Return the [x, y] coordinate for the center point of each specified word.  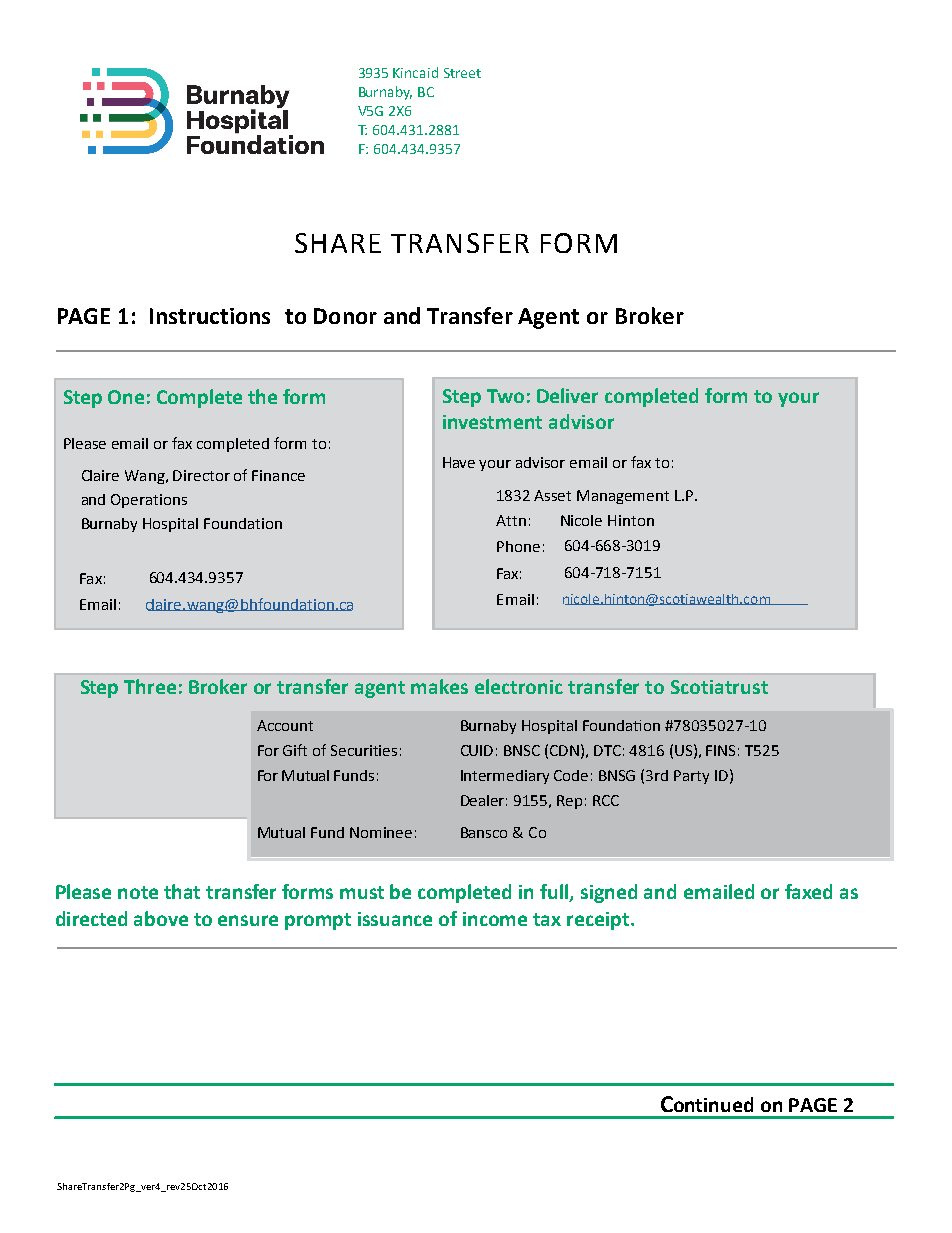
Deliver [567, 395]
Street [462, 73]
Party [691, 777]
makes [439, 686]
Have [459, 462]
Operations [149, 501]
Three [150, 686]
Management [623, 497]
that [182, 891]
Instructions [210, 316]
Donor [345, 316]
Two [505, 396]
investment [492, 422]
